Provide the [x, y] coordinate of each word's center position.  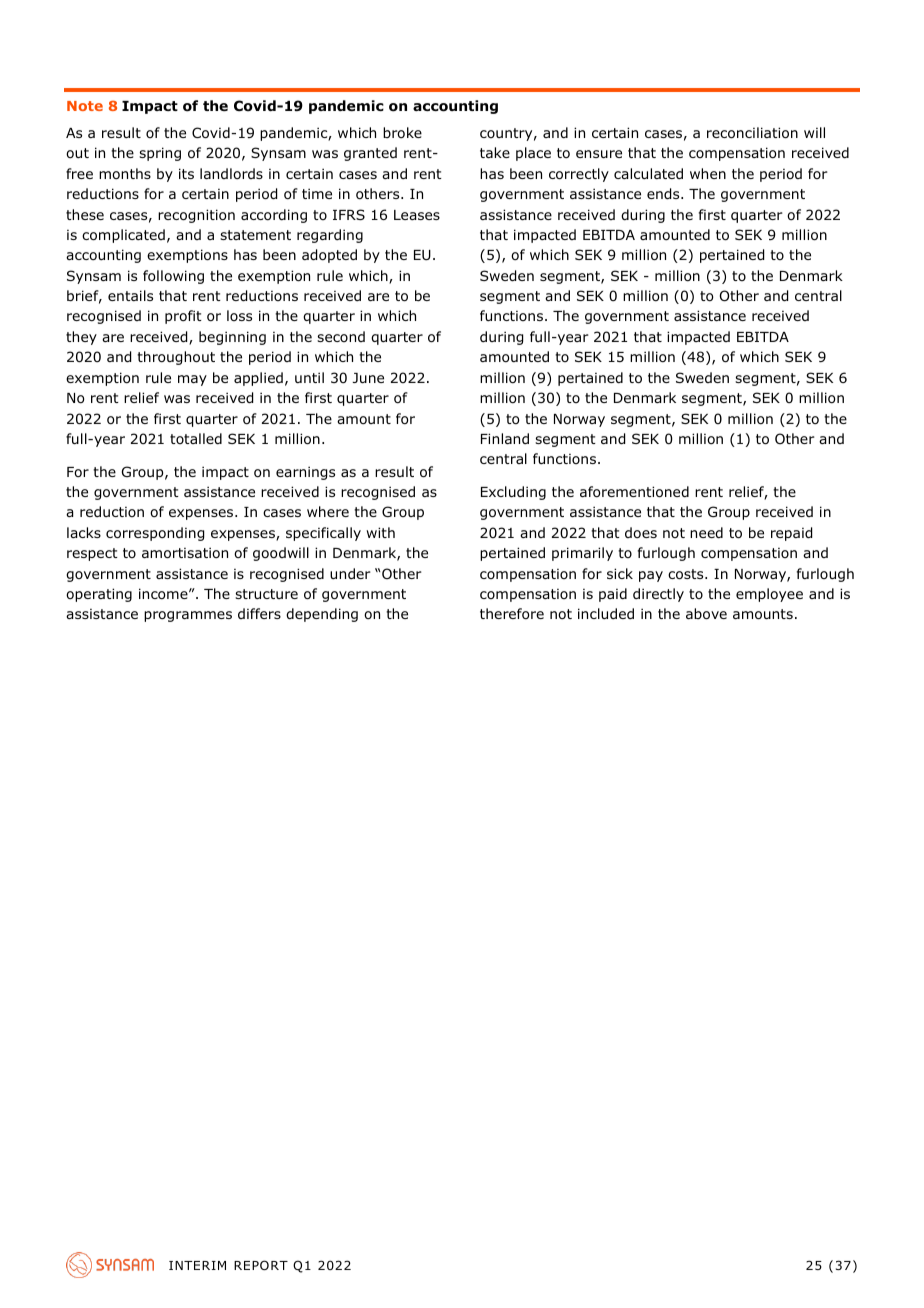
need [706, 532]
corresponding [155, 534]
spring [160, 154]
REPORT [261, 1265]
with [380, 532]
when [708, 173]
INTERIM [197, 1265]
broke [402, 132]
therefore [512, 614]
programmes [188, 616]
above [706, 614]
